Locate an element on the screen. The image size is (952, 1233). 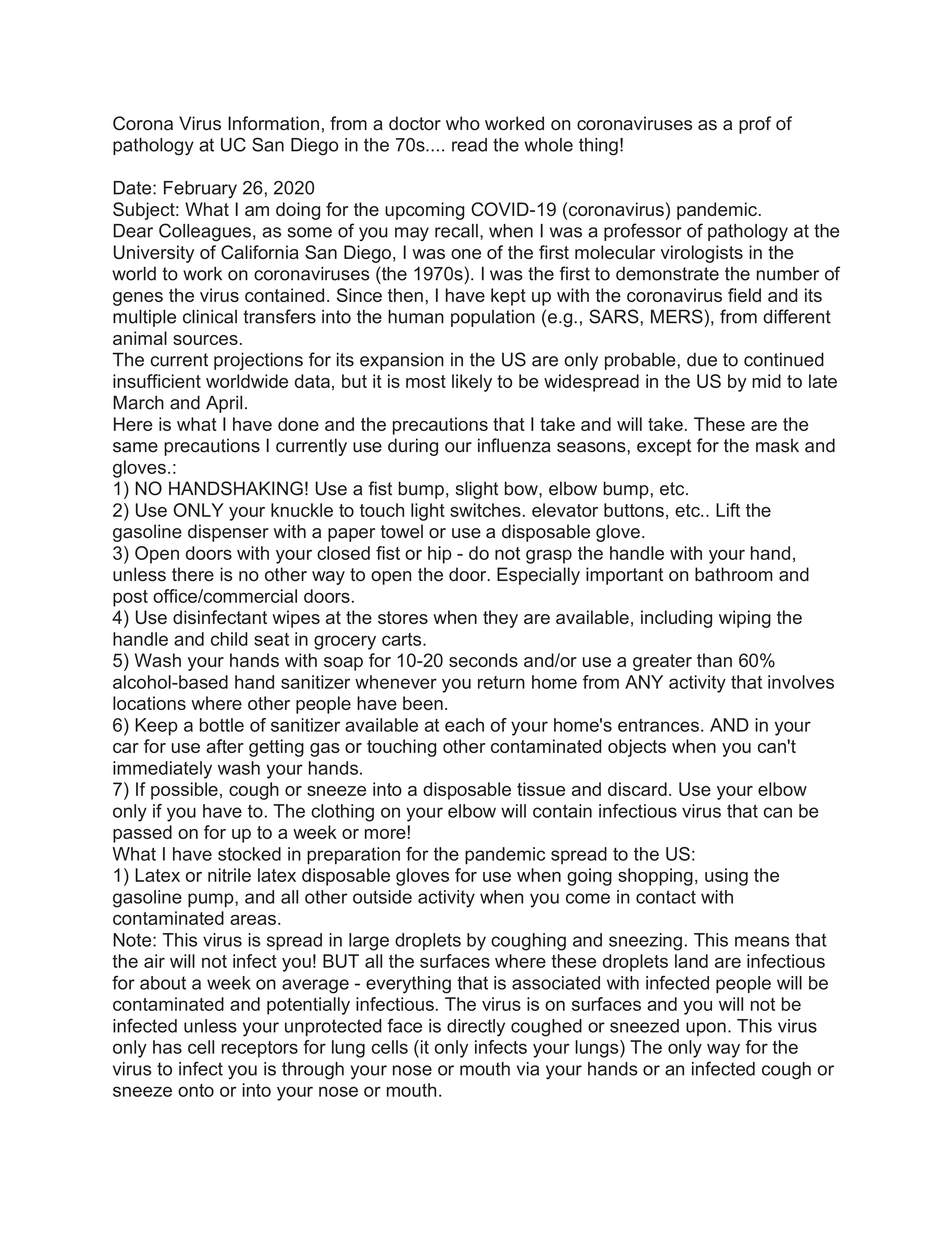
child is located at coordinates (229, 639).
